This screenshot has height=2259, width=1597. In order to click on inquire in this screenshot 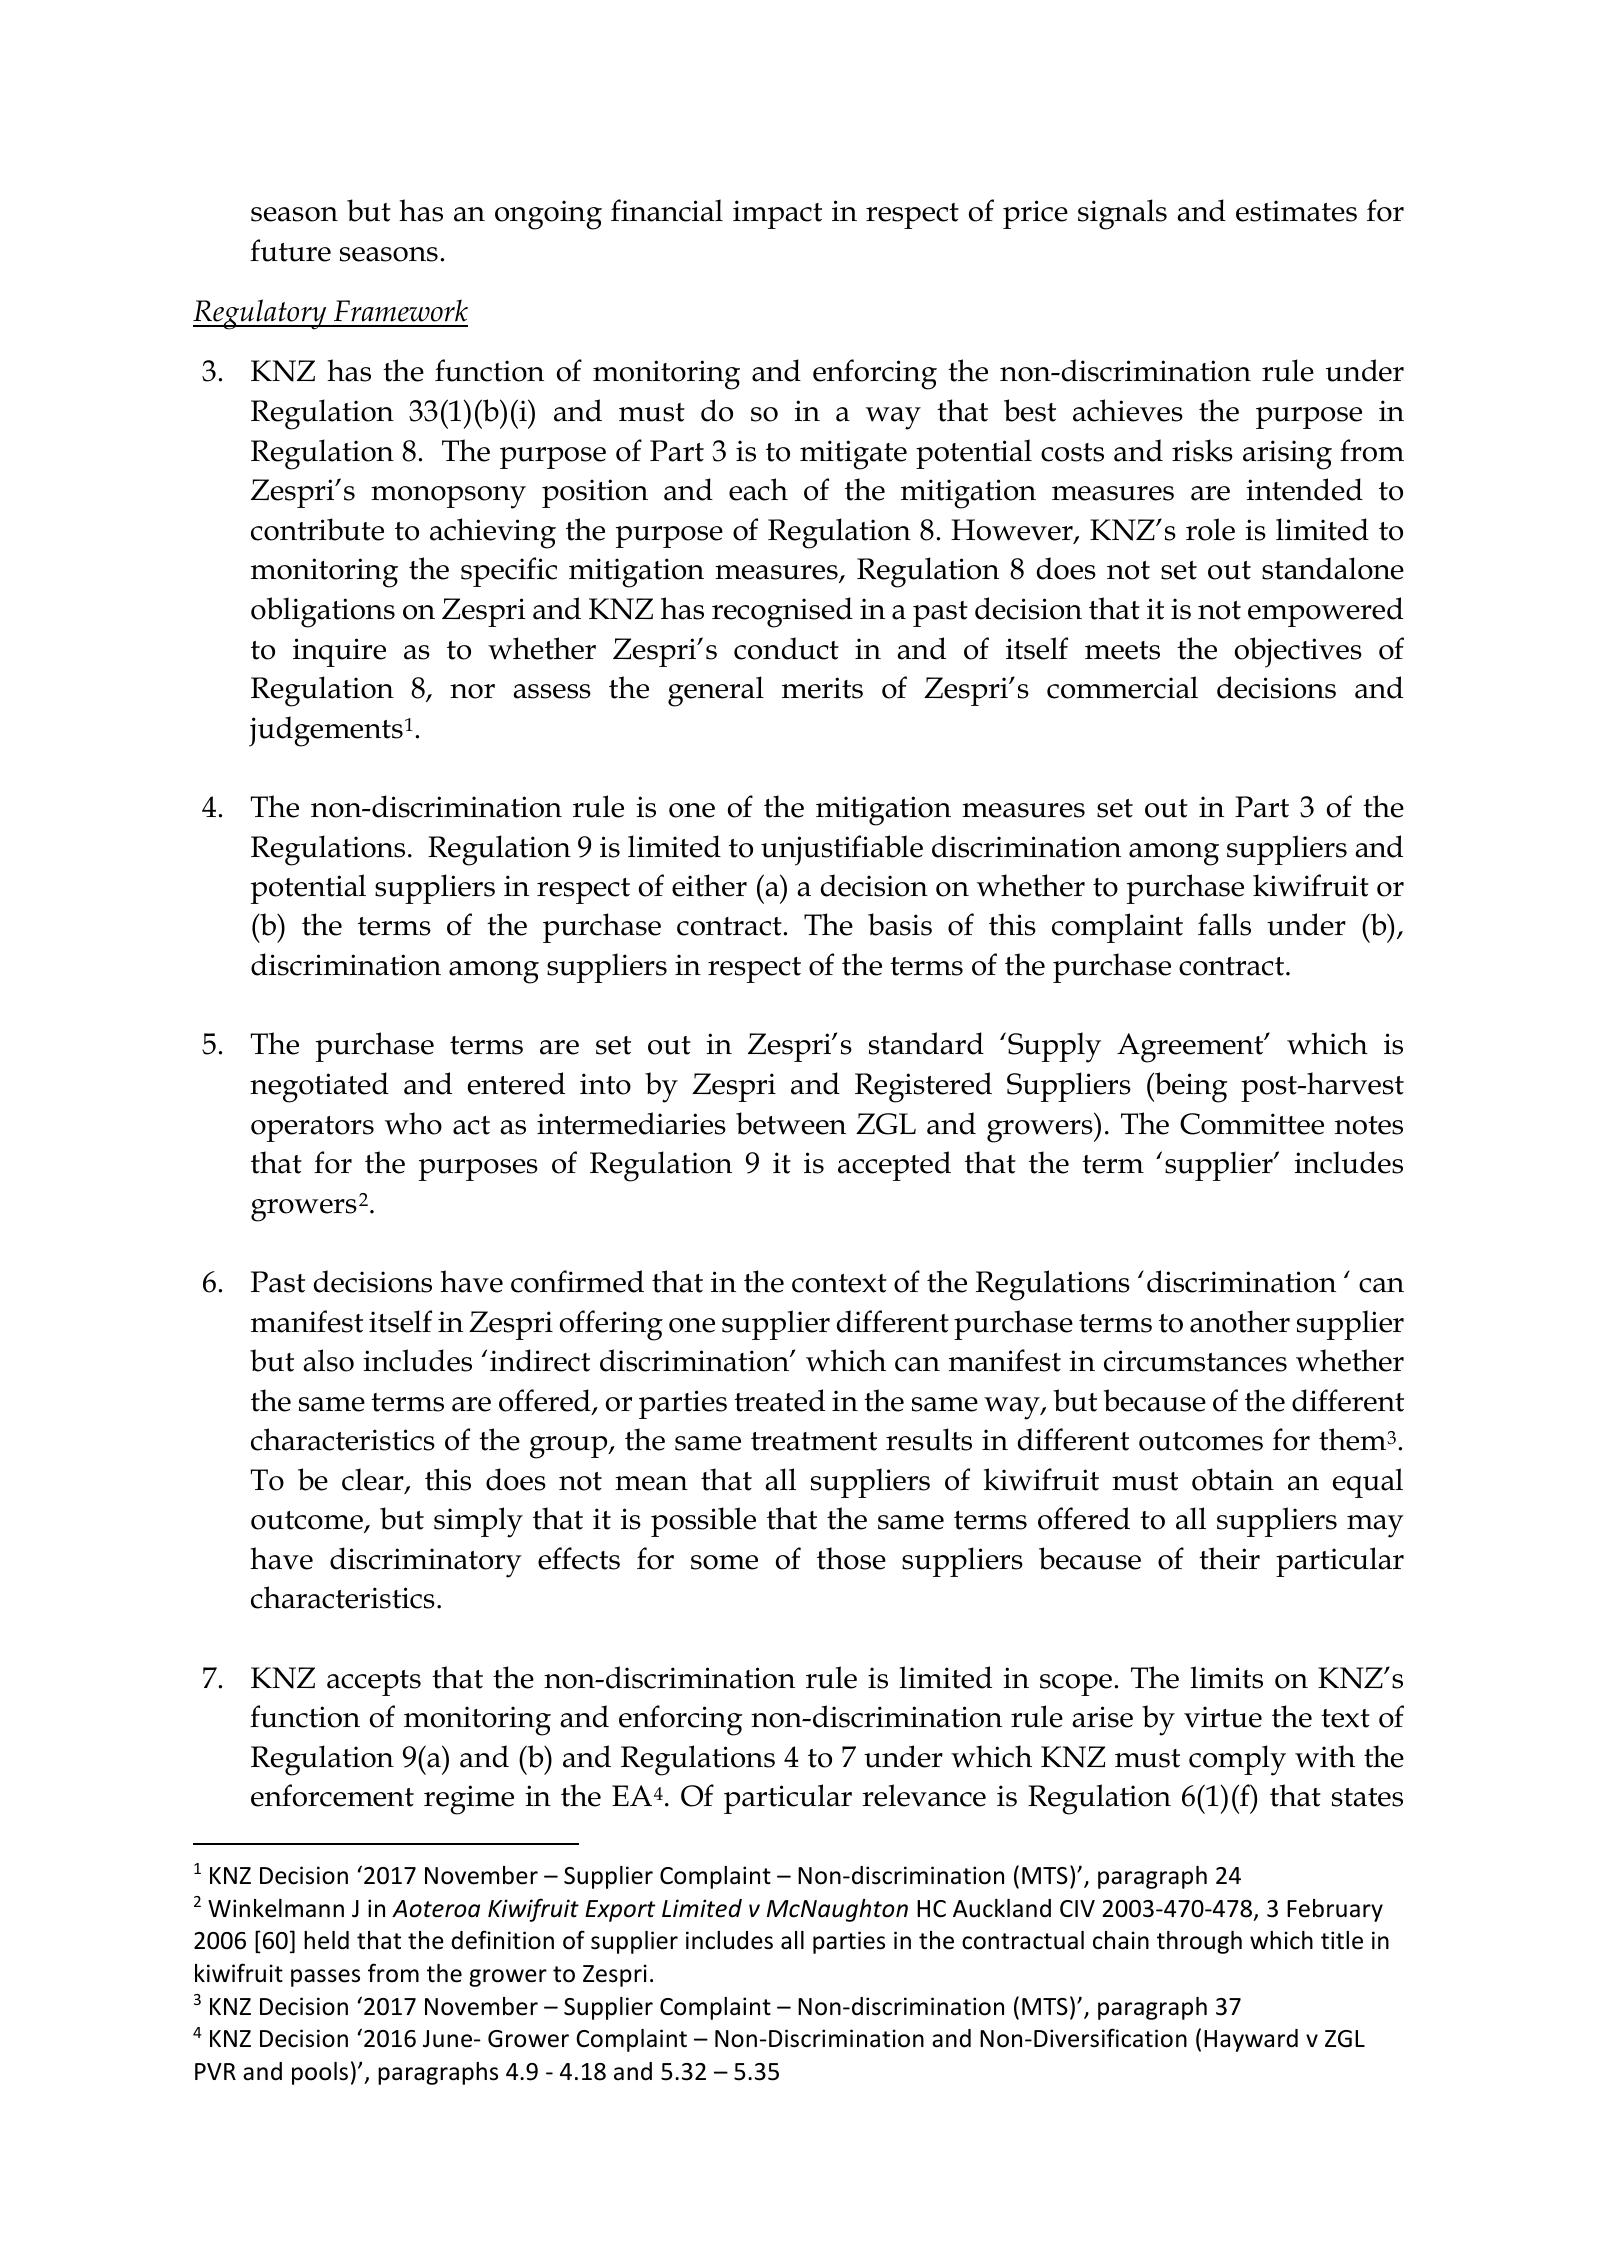, I will do `click(339, 652)`.
